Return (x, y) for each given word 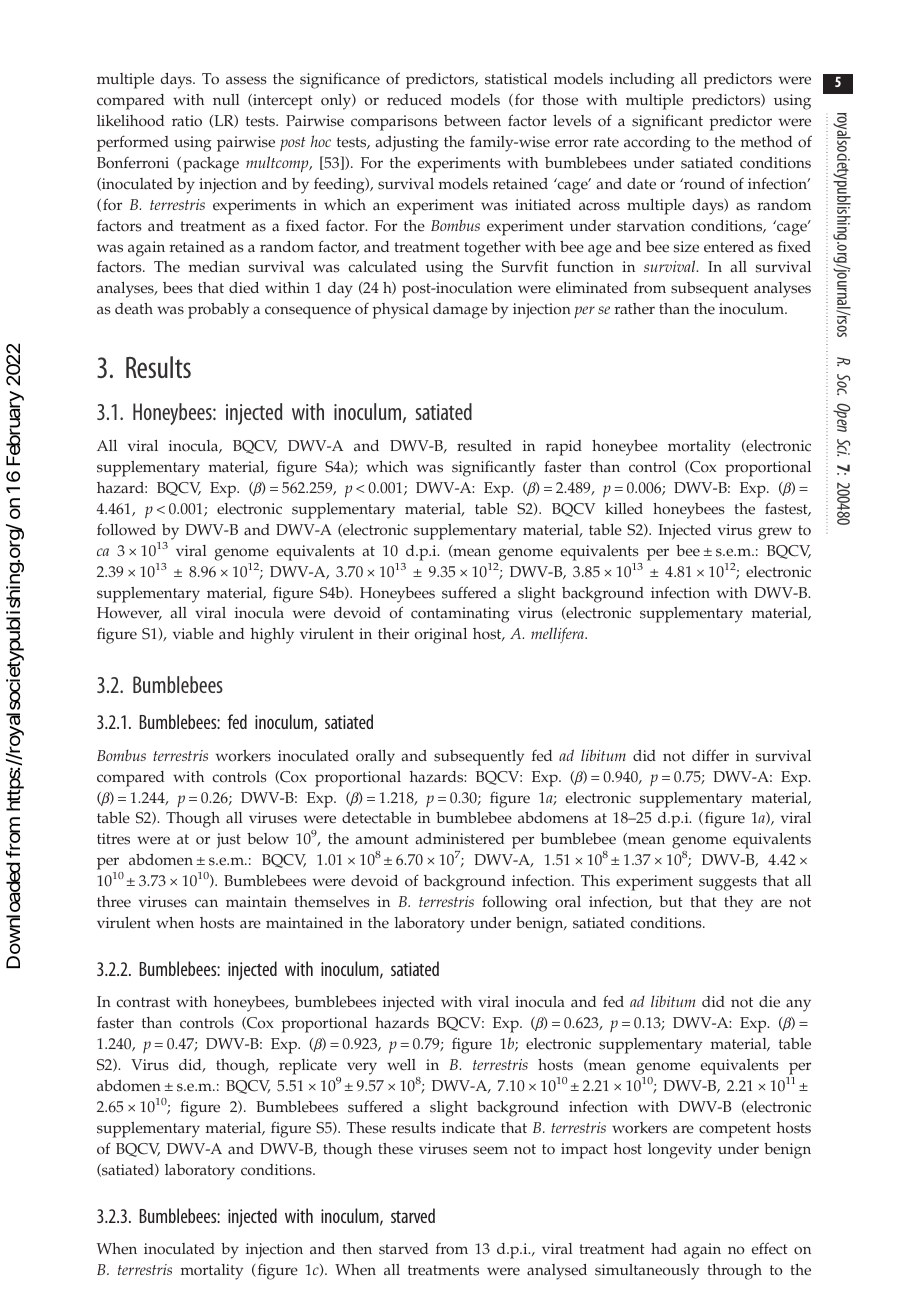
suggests (728, 883)
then (357, 1249)
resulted (484, 446)
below (268, 839)
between (472, 121)
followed (126, 529)
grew (775, 533)
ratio (187, 121)
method (766, 142)
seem (490, 1150)
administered (459, 839)
